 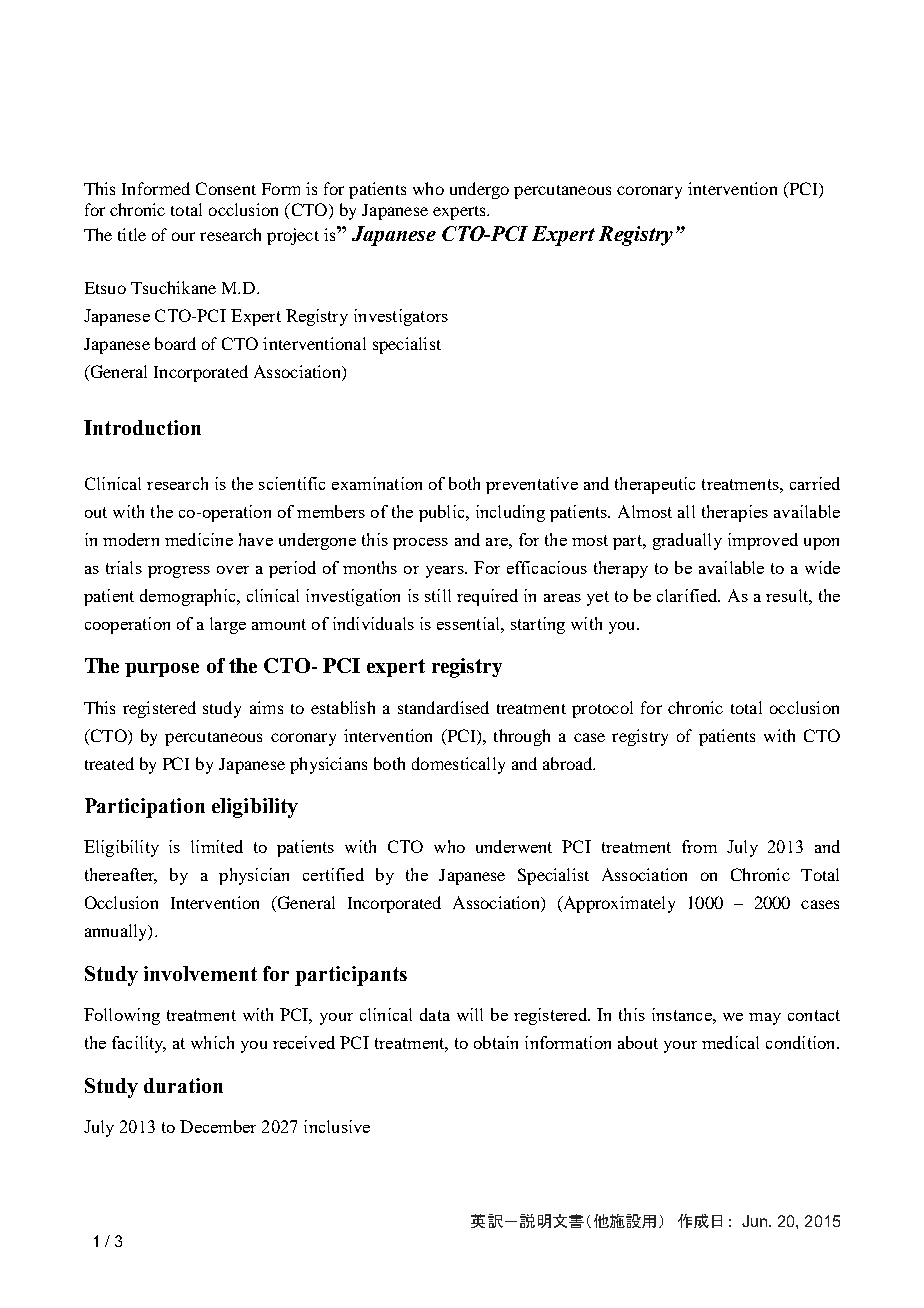 What do you see at coordinates (765, 1019) in the document?
I see `may` at bounding box center [765, 1019].
